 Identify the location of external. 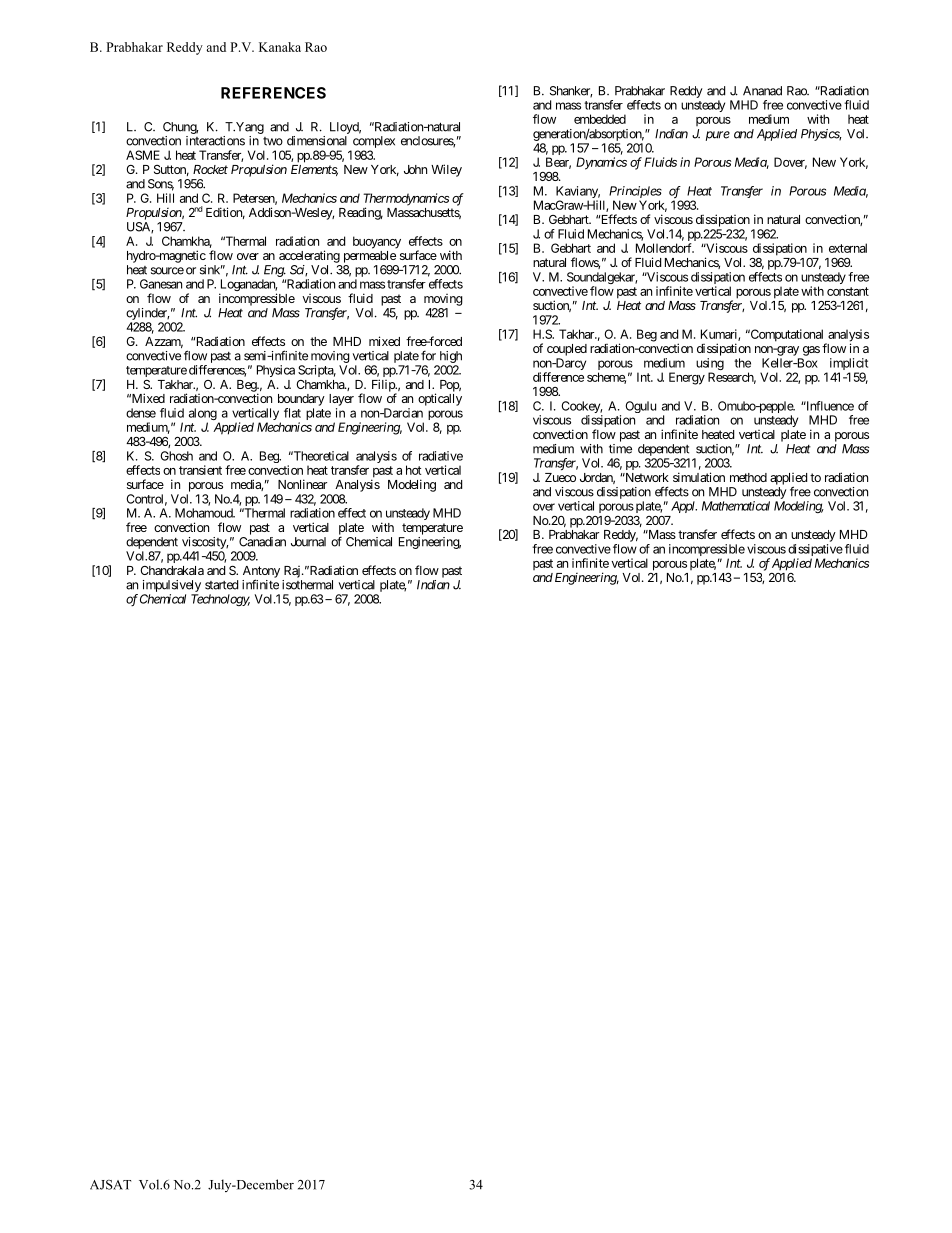
(848, 248).
